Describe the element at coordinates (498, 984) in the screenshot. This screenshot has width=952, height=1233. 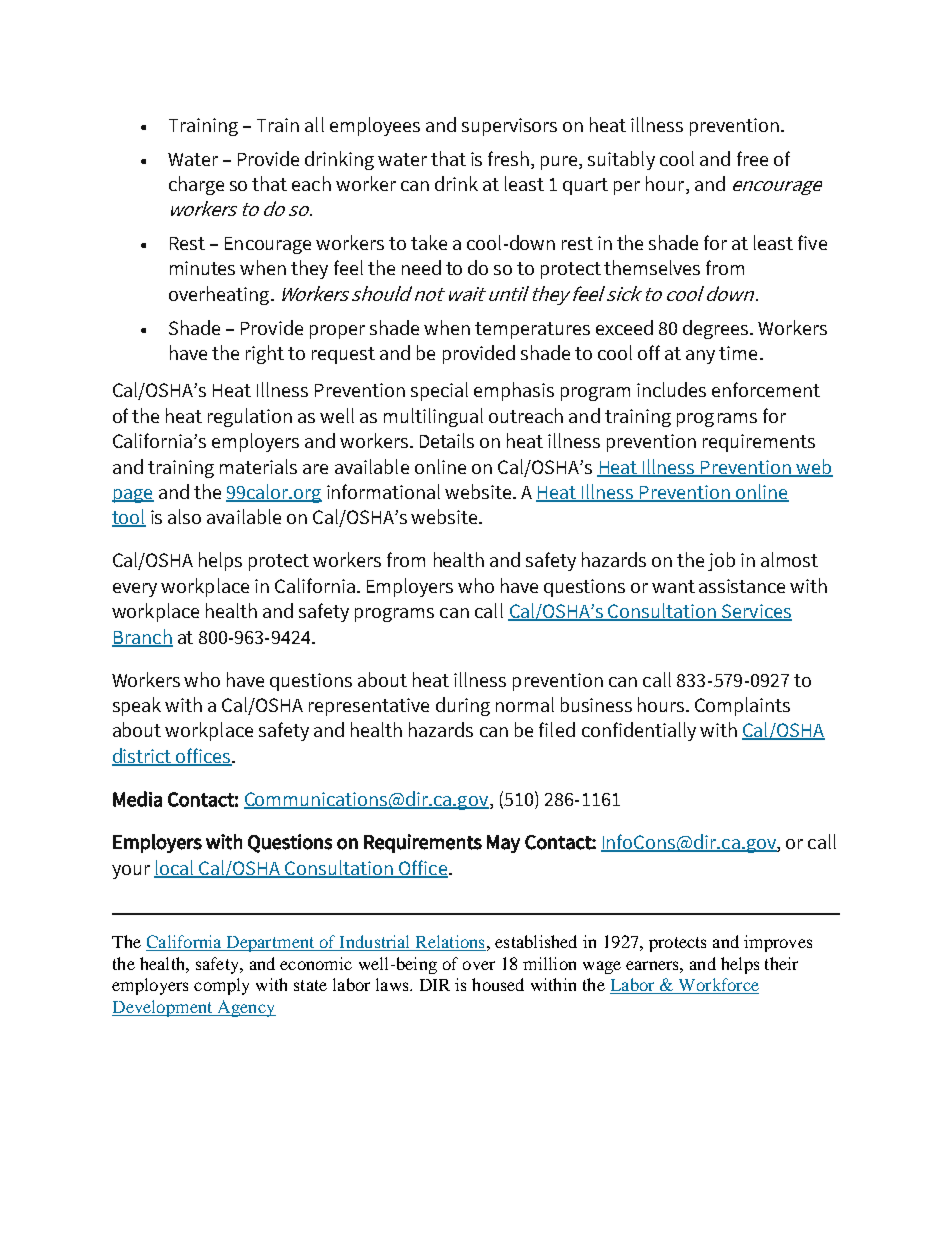
I see `housed` at that location.
